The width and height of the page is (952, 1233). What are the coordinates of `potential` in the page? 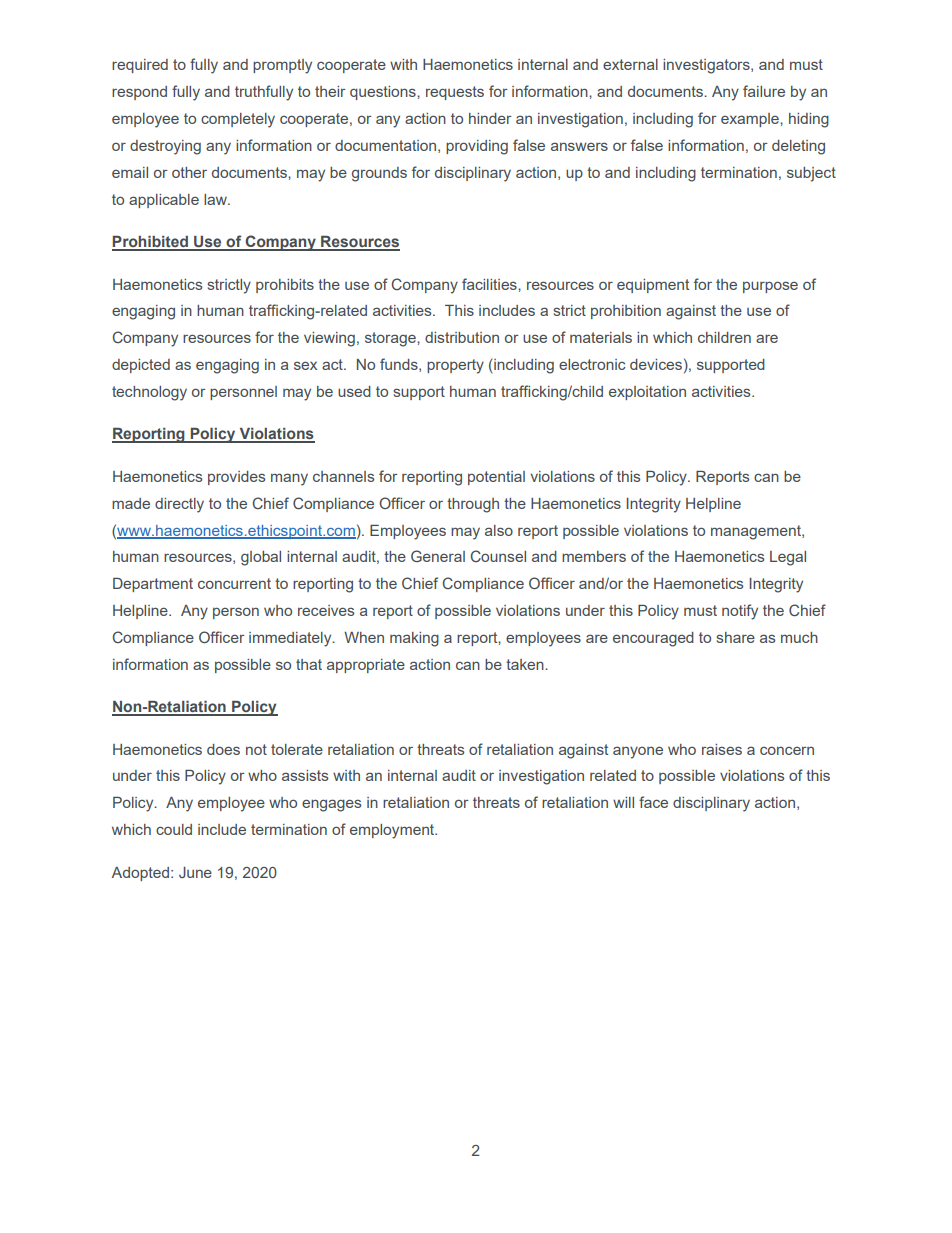 It's located at (496, 478).
